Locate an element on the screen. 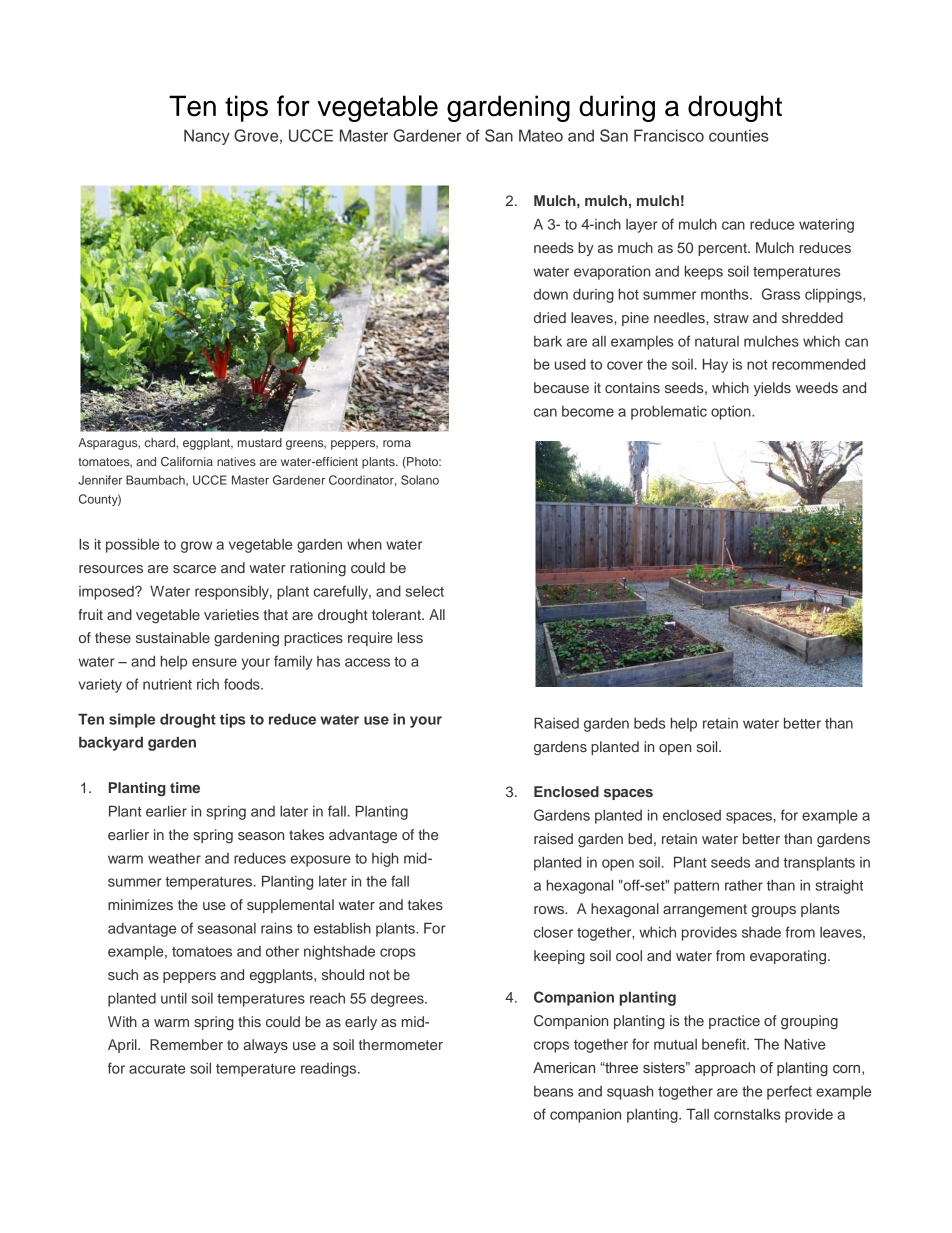 The image size is (952, 1233). Mateo is located at coordinates (541, 135).
